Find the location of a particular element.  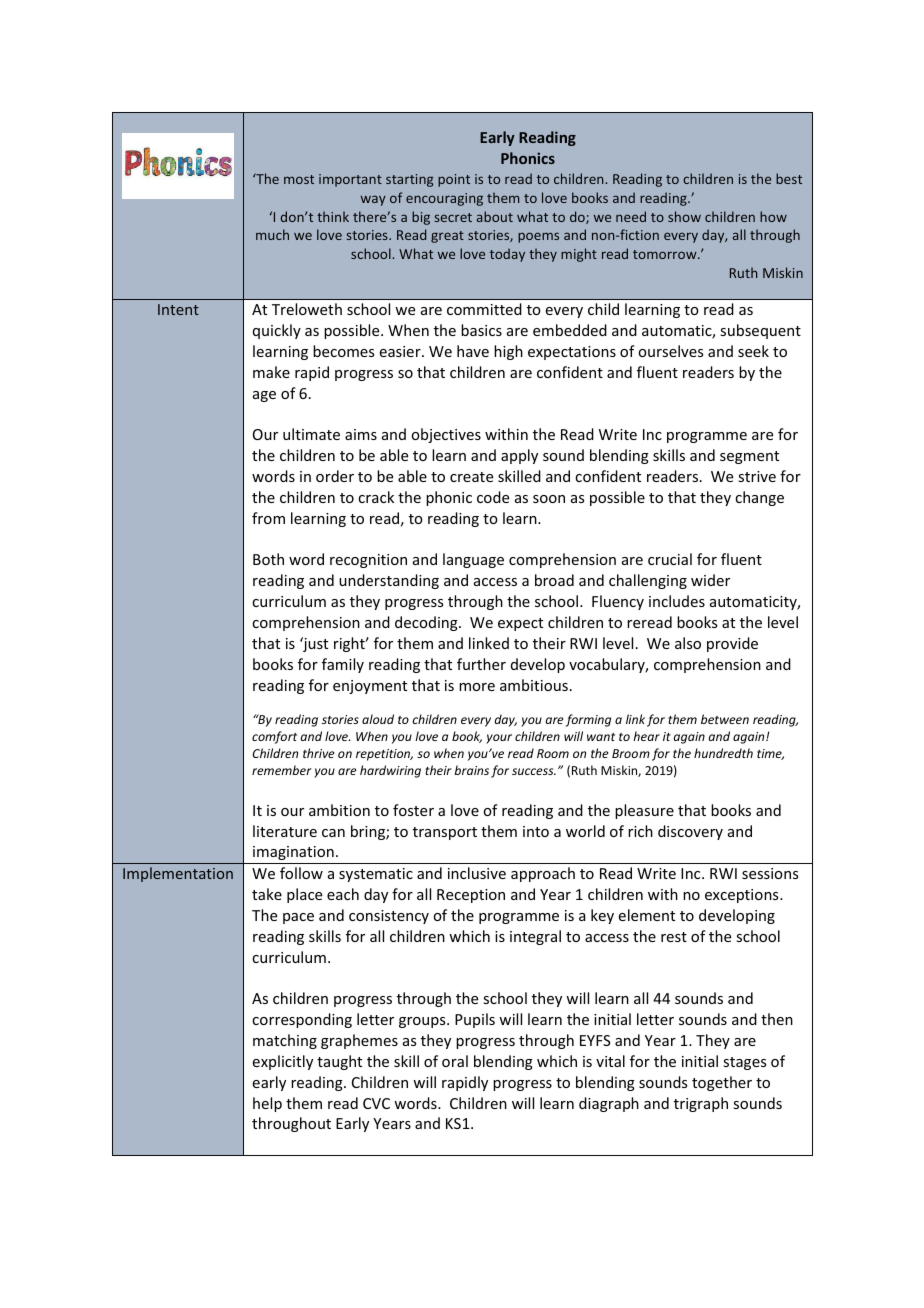

show is located at coordinates (684, 216).
